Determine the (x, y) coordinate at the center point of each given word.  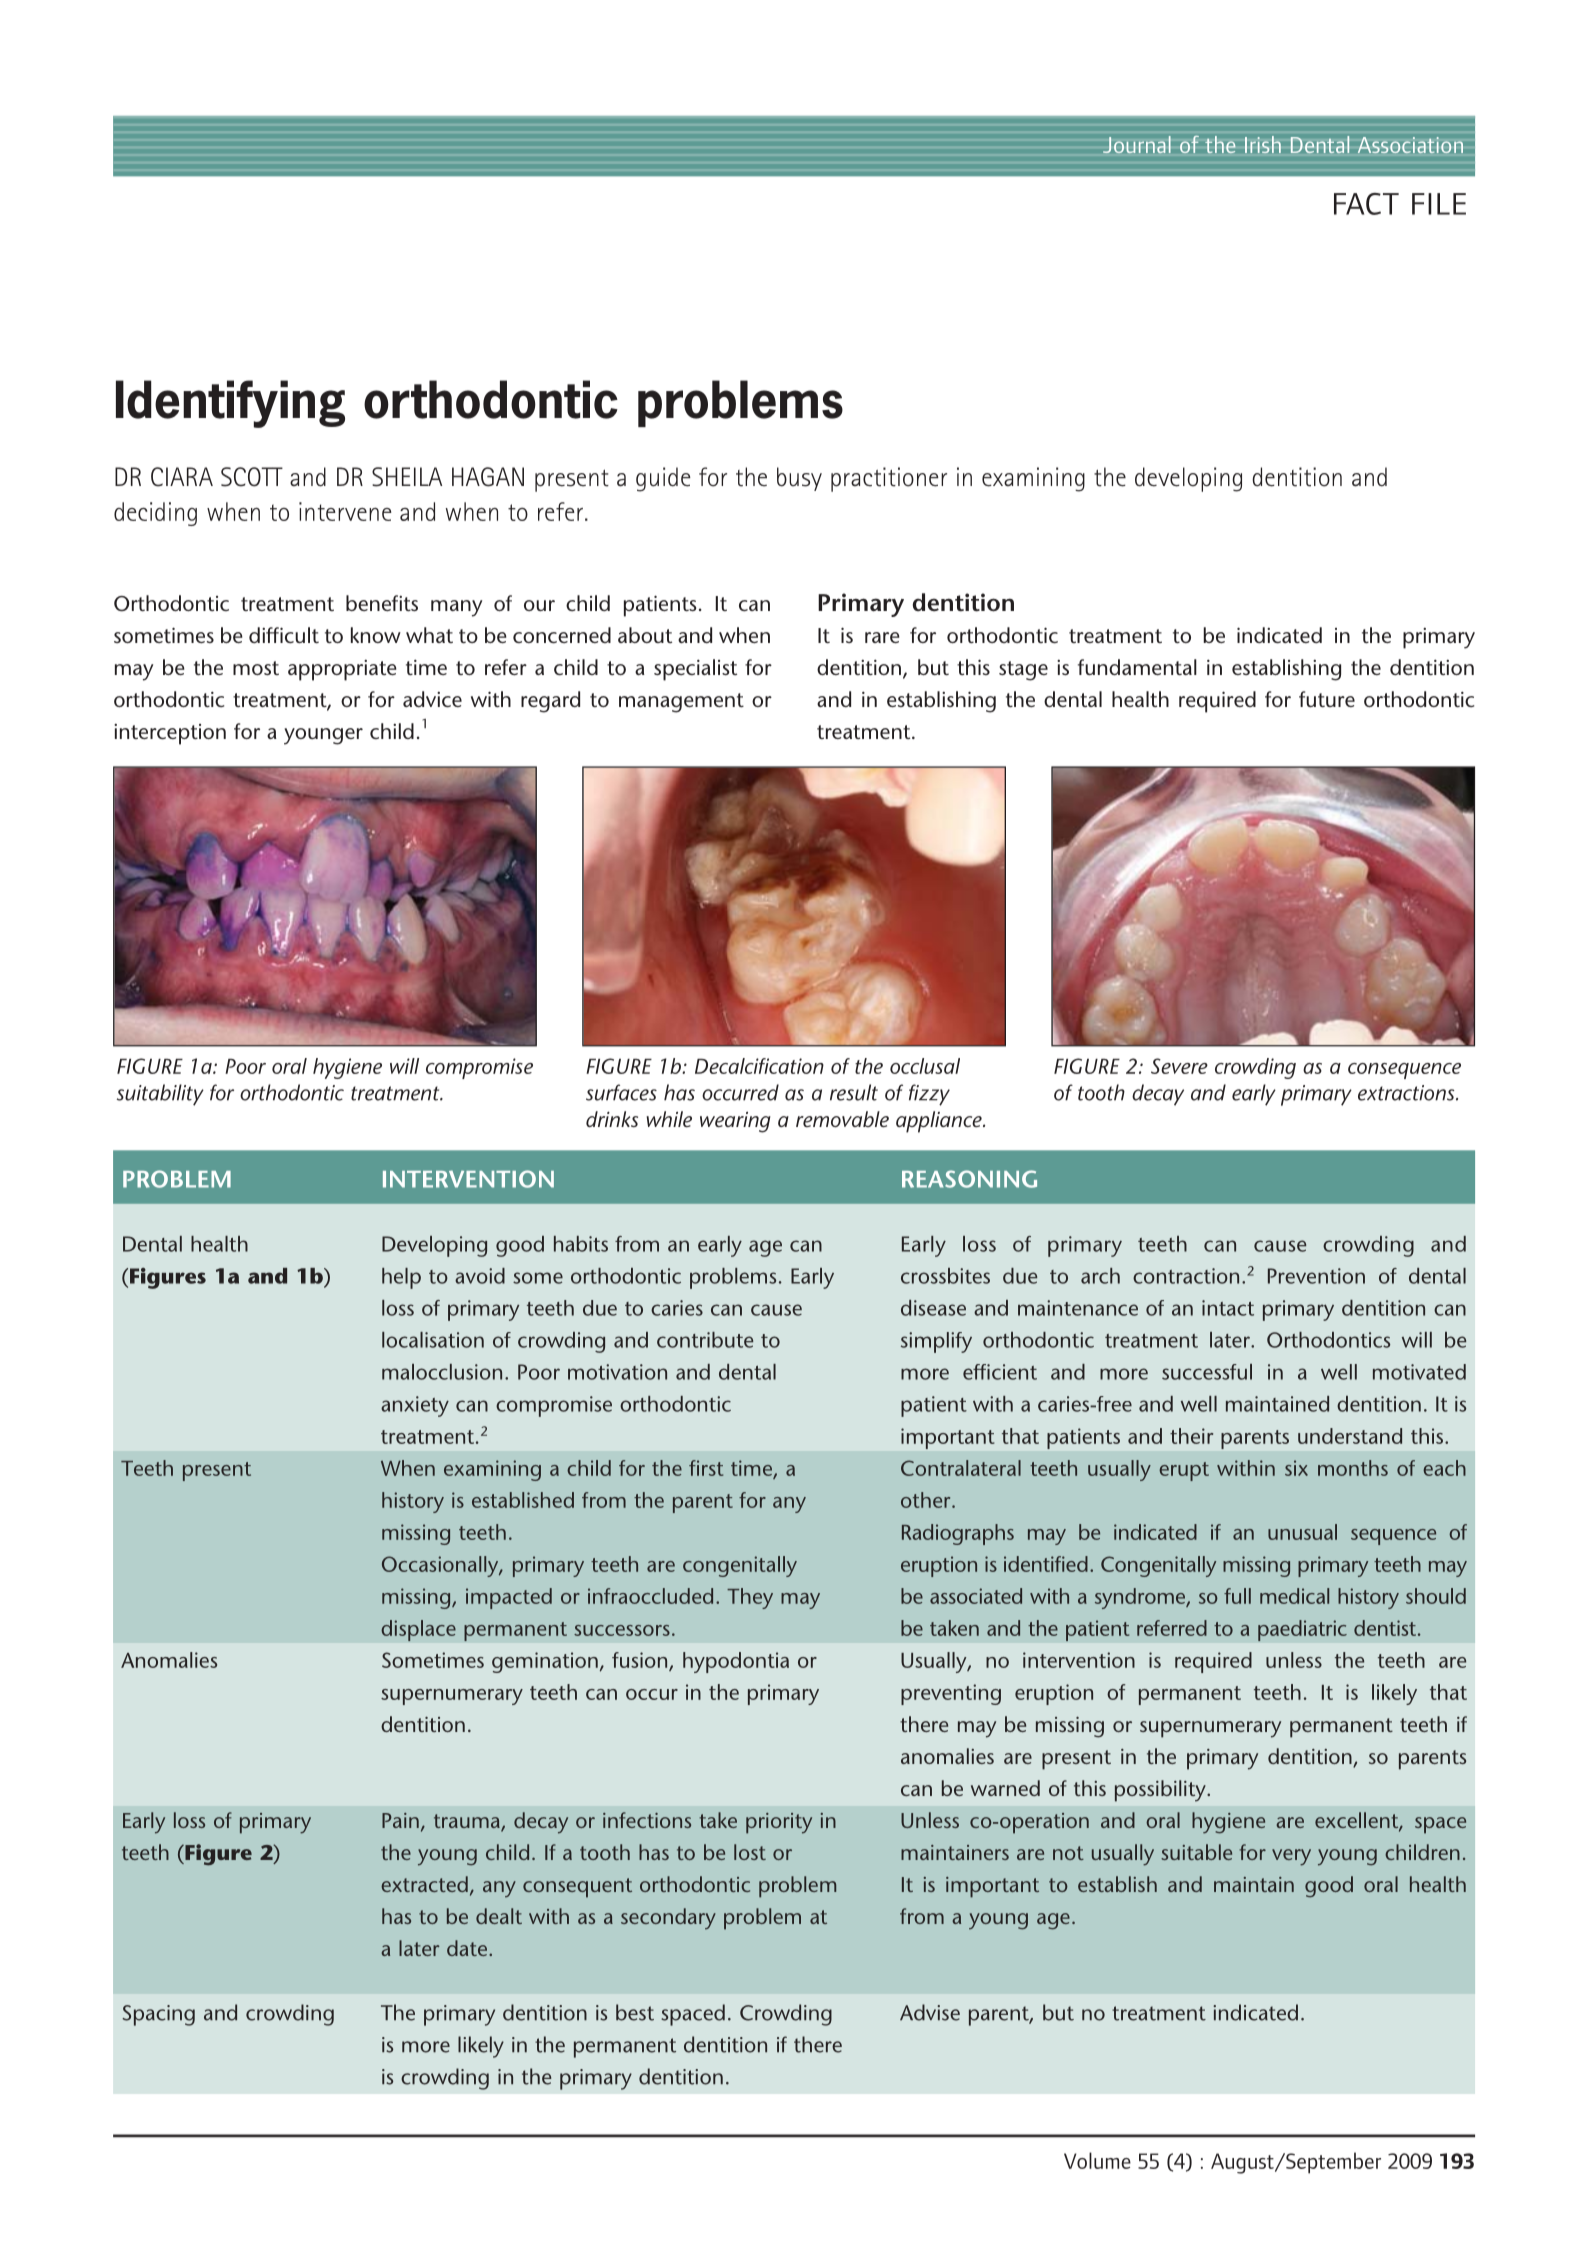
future (1327, 699)
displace (418, 1630)
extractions (1407, 1093)
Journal (1137, 144)
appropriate (342, 670)
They (750, 1598)
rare (882, 637)
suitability (160, 1095)
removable (842, 1119)
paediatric (1302, 1630)
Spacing (158, 2015)
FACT (1366, 204)
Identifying (230, 404)
